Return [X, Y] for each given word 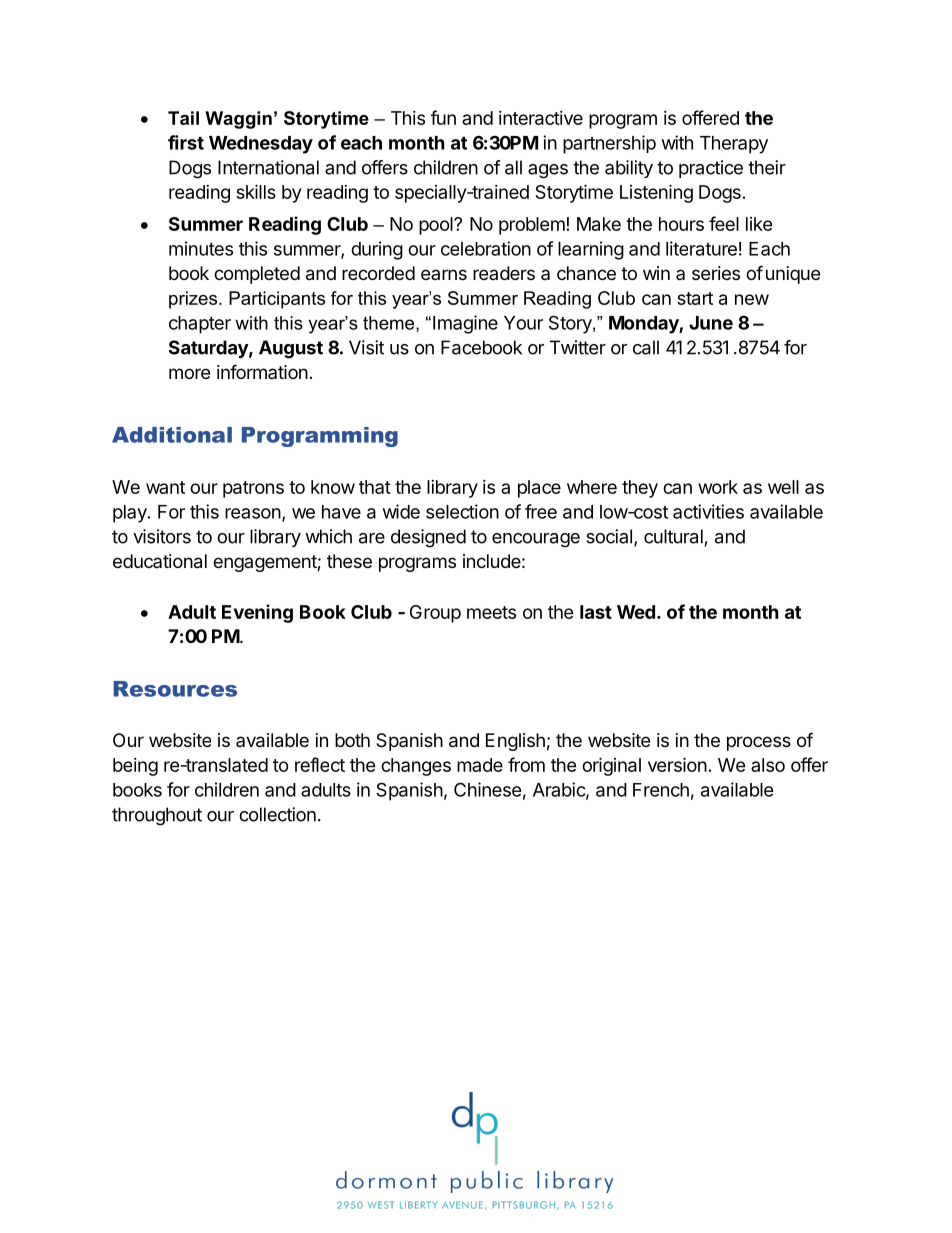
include [492, 561]
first [186, 142]
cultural [673, 536]
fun [443, 117]
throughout [157, 816]
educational [160, 561]
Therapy [734, 145]
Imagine [465, 324]
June [711, 323]
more [189, 373]
